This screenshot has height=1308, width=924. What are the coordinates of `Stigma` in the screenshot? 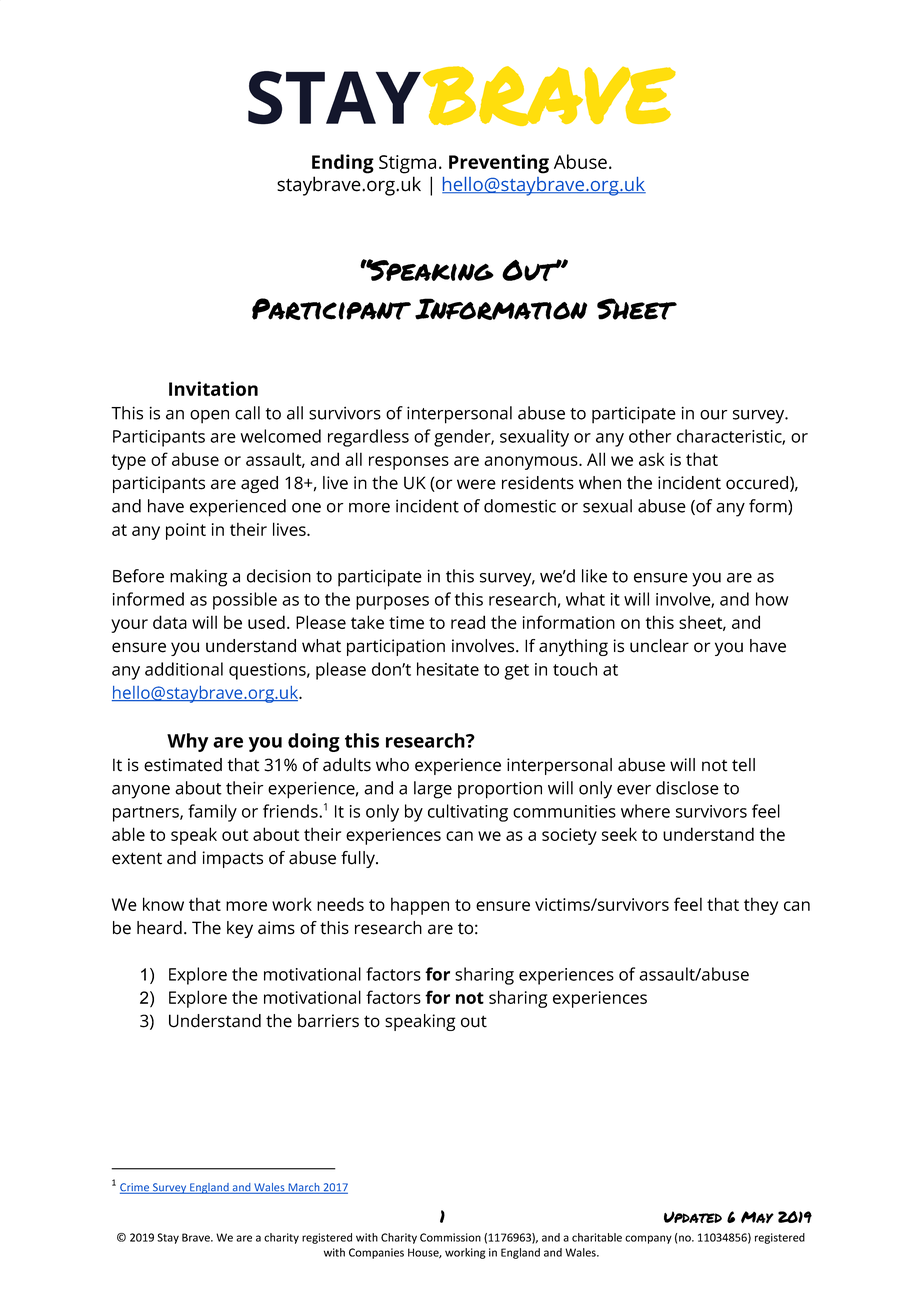 It's located at (407, 164).
